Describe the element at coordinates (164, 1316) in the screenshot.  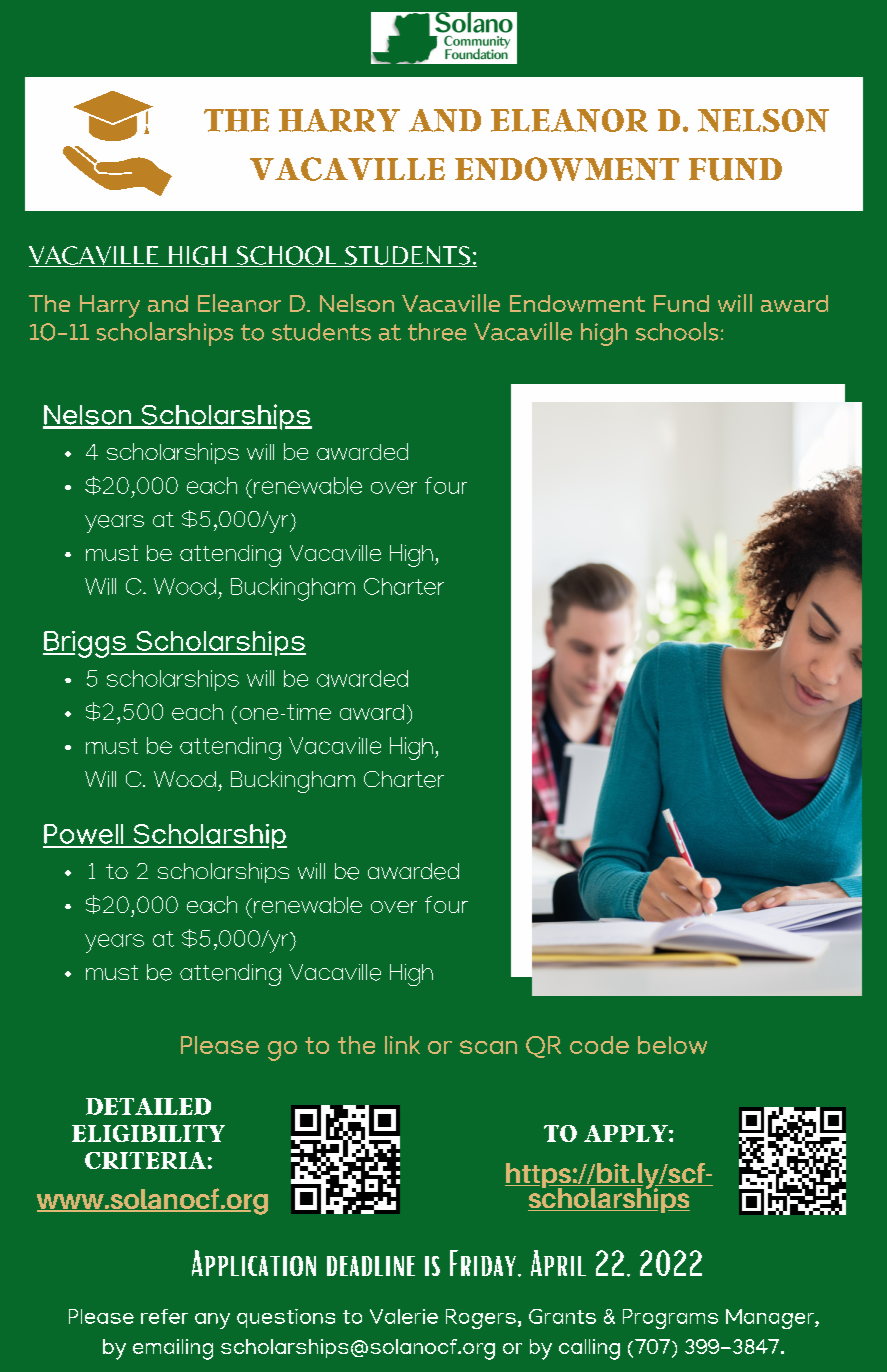
I see `refer` at that location.
